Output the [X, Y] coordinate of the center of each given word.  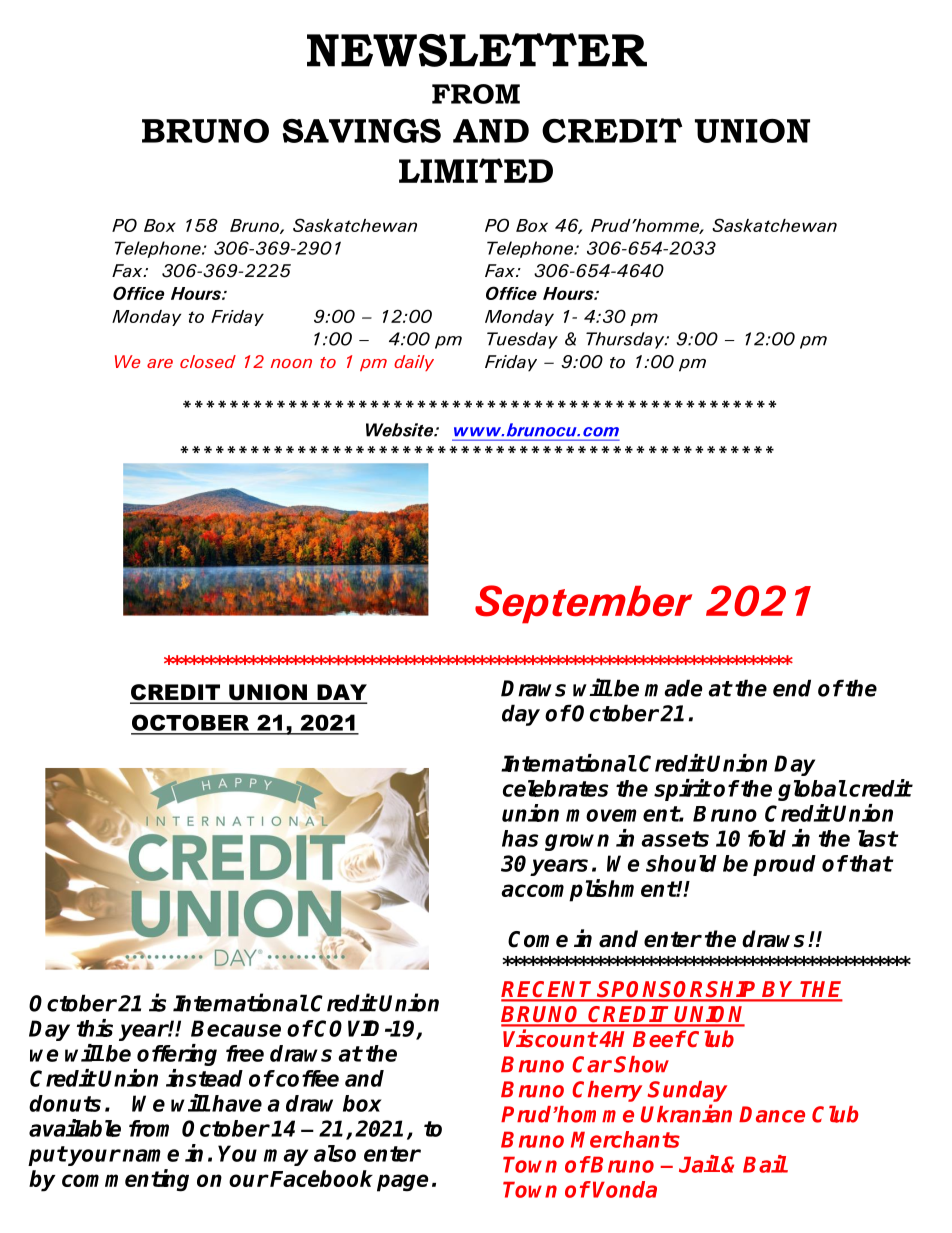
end [792, 688]
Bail [765, 1164]
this [95, 1028]
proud [784, 865]
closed [208, 361]
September [583, 604]
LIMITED [476, 170]
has [520, 838]
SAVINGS [362, 131]
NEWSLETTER [477, 50]
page [403, 1183]
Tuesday [522, 340]
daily [414, 363]
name [151, 1155]
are [160, 363]
